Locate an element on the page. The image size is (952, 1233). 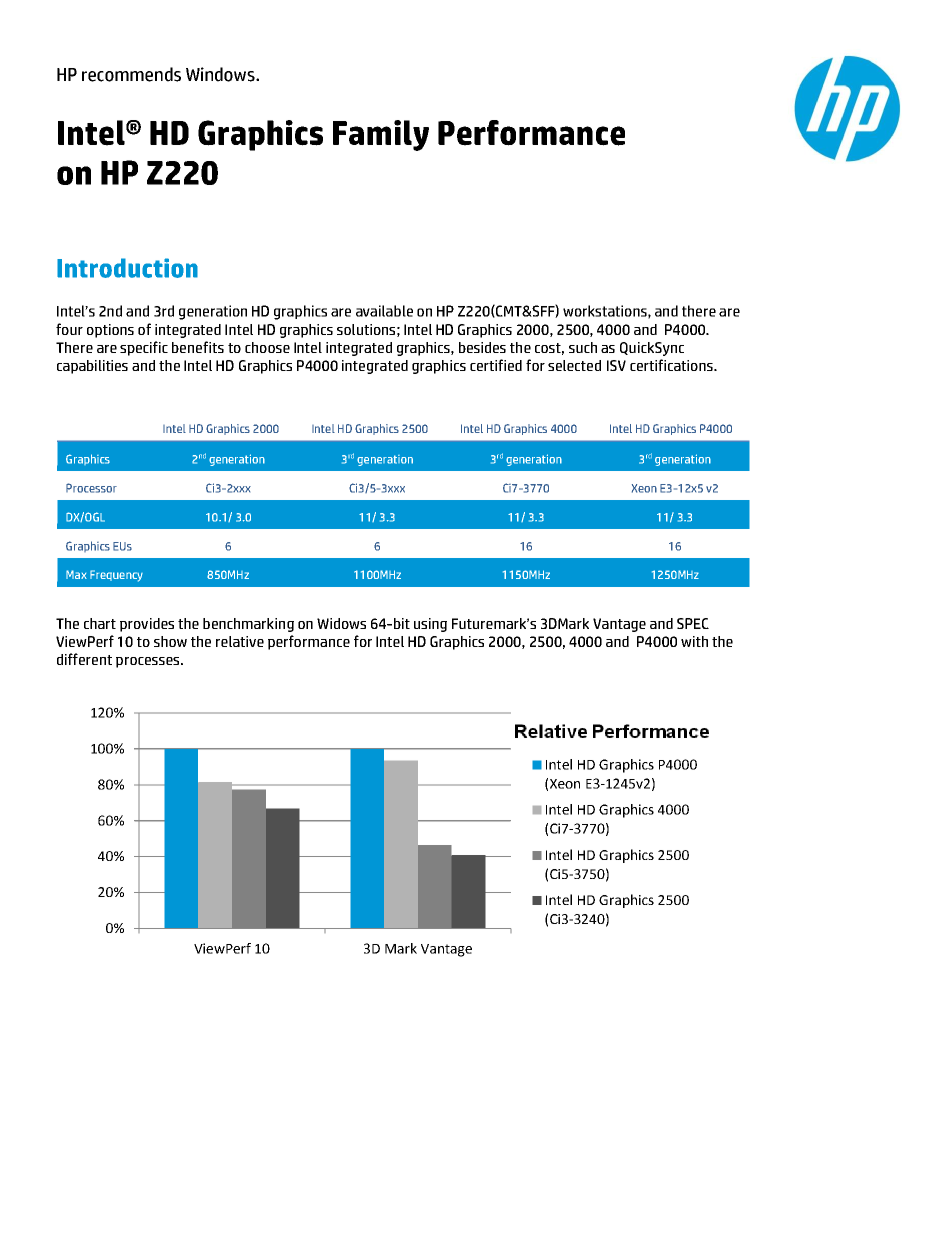
show is located at coordinates (170, 641).
